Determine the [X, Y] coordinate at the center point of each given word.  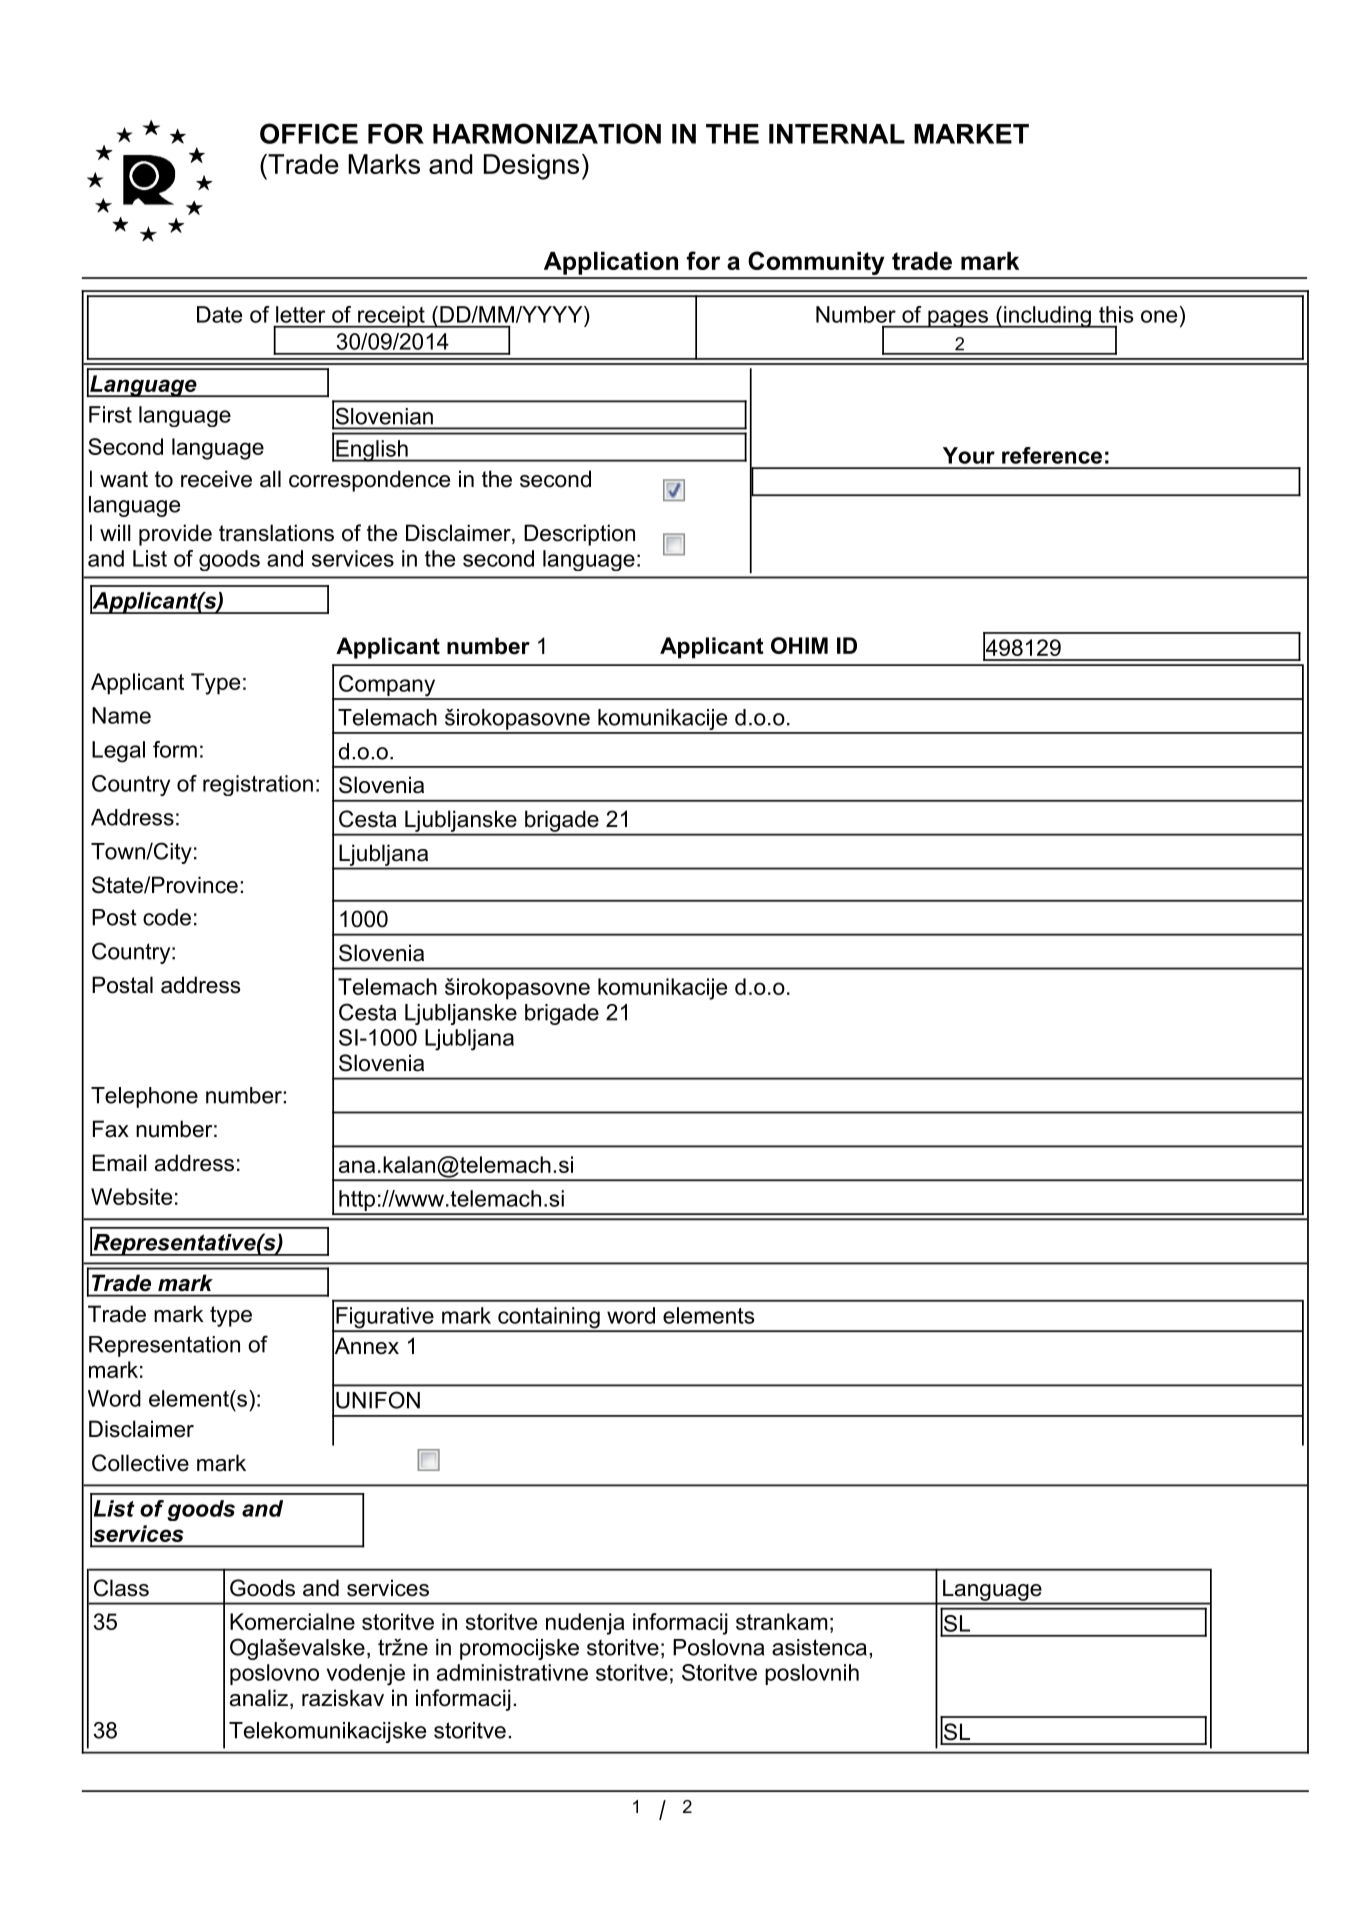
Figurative [385, 1319]
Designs [531, 167]
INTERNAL [837, 134]
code [167, 917]
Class [121, 1588]
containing [549, 1319]
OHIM [799, 645]
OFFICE [309, 133]
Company [387, 687]
